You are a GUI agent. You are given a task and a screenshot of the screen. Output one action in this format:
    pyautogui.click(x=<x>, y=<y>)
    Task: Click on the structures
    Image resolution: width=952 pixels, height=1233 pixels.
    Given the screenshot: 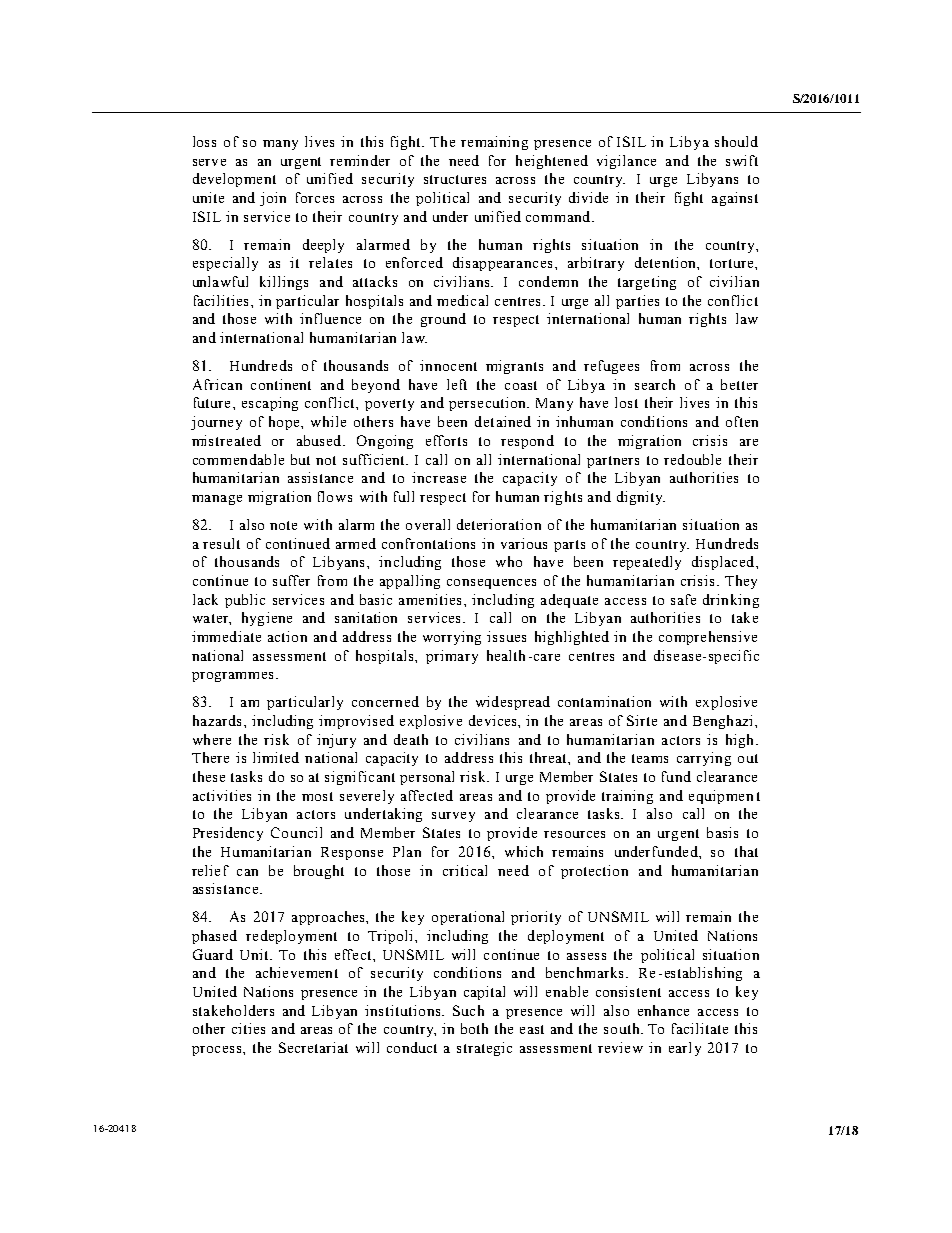 What is the action you would take?
    pyautogui.click(x=455, y=179)
